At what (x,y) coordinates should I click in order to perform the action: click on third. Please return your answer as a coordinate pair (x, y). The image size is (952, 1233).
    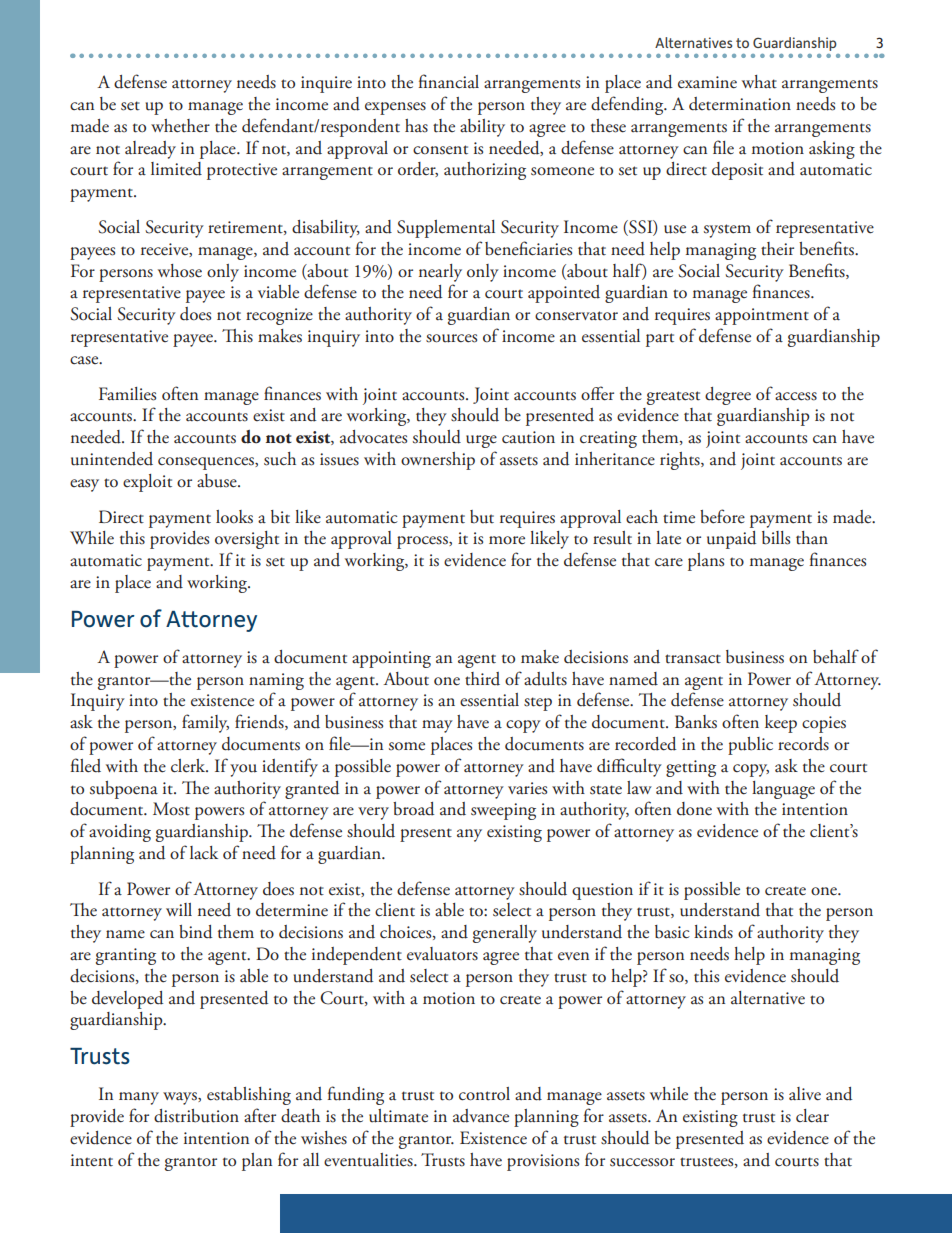
    Looking at the image, I should click on (482, 679).
